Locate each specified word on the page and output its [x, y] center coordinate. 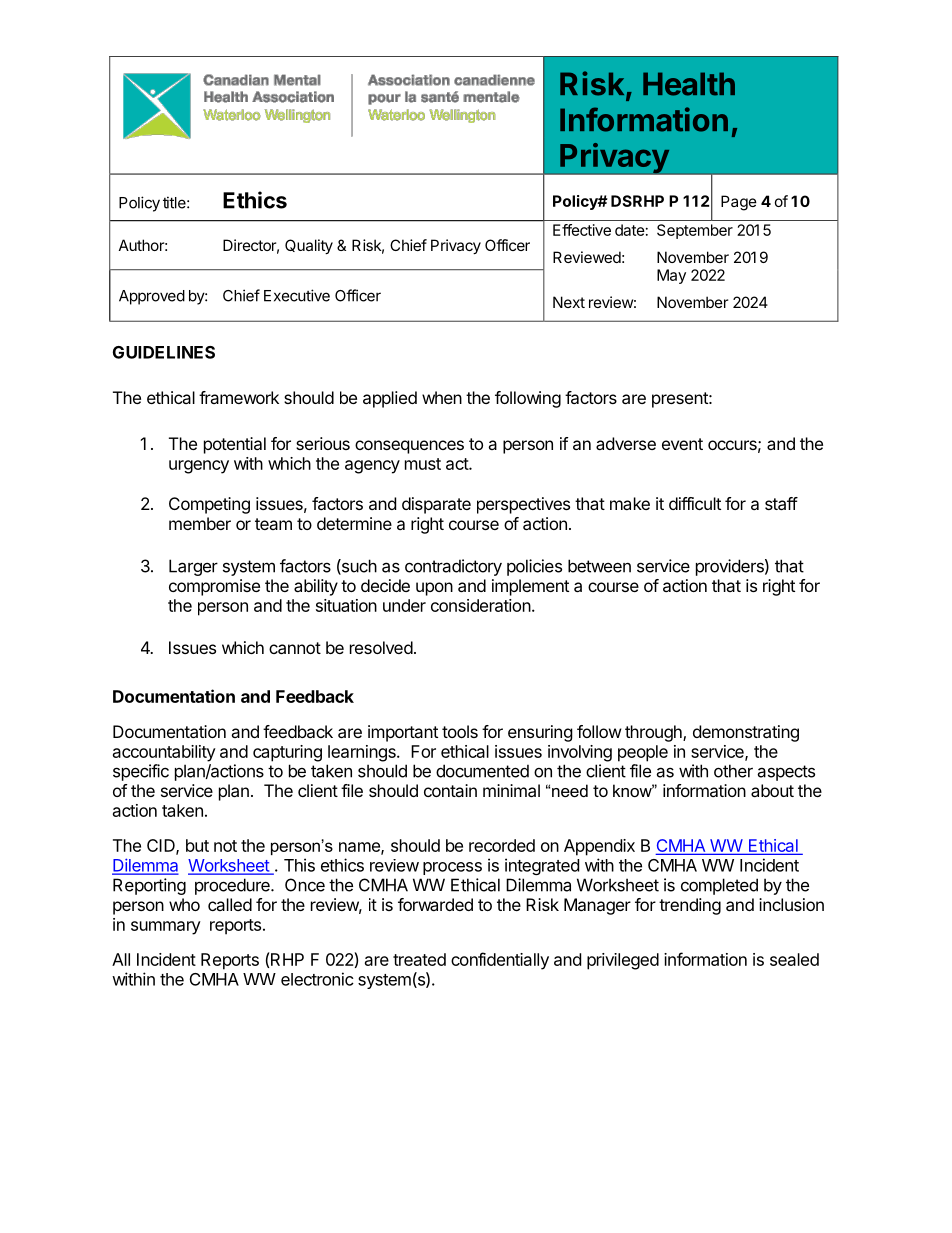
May [671, 276]
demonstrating [746, 733]
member [200, 523]
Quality [309, 246]
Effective [582, 230]
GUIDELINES [164, 352]
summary [166, 928]
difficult [695, 503]
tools [460, 731]
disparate [436, 505]
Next [569, 302]
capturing [287, 753]
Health [689, 84]
